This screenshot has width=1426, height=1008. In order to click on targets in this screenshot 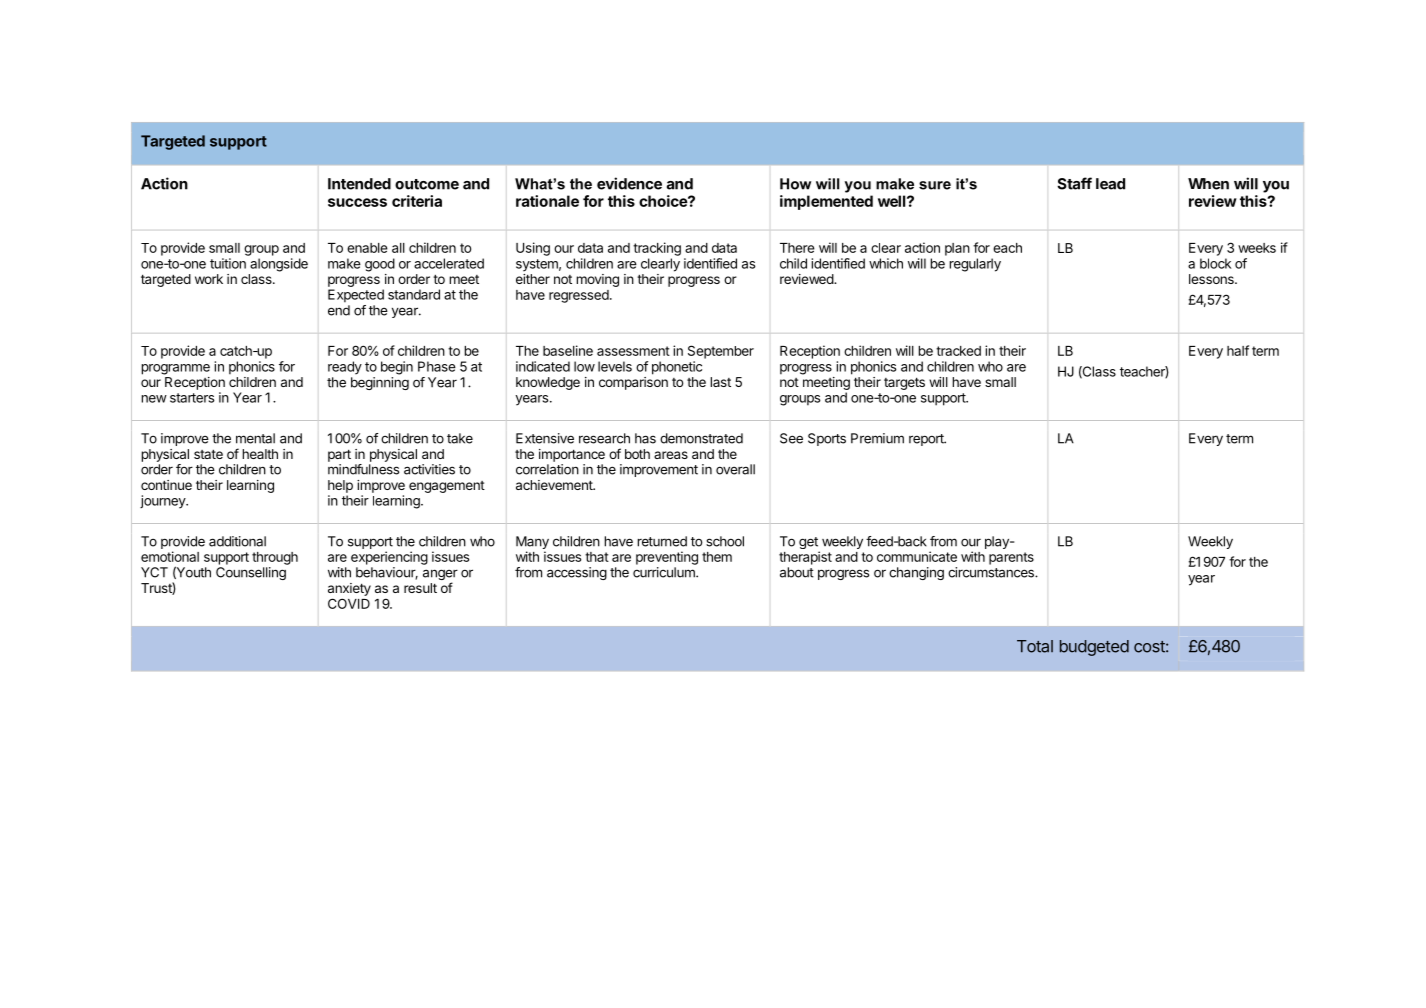, I will do `click(904, 383)`.
